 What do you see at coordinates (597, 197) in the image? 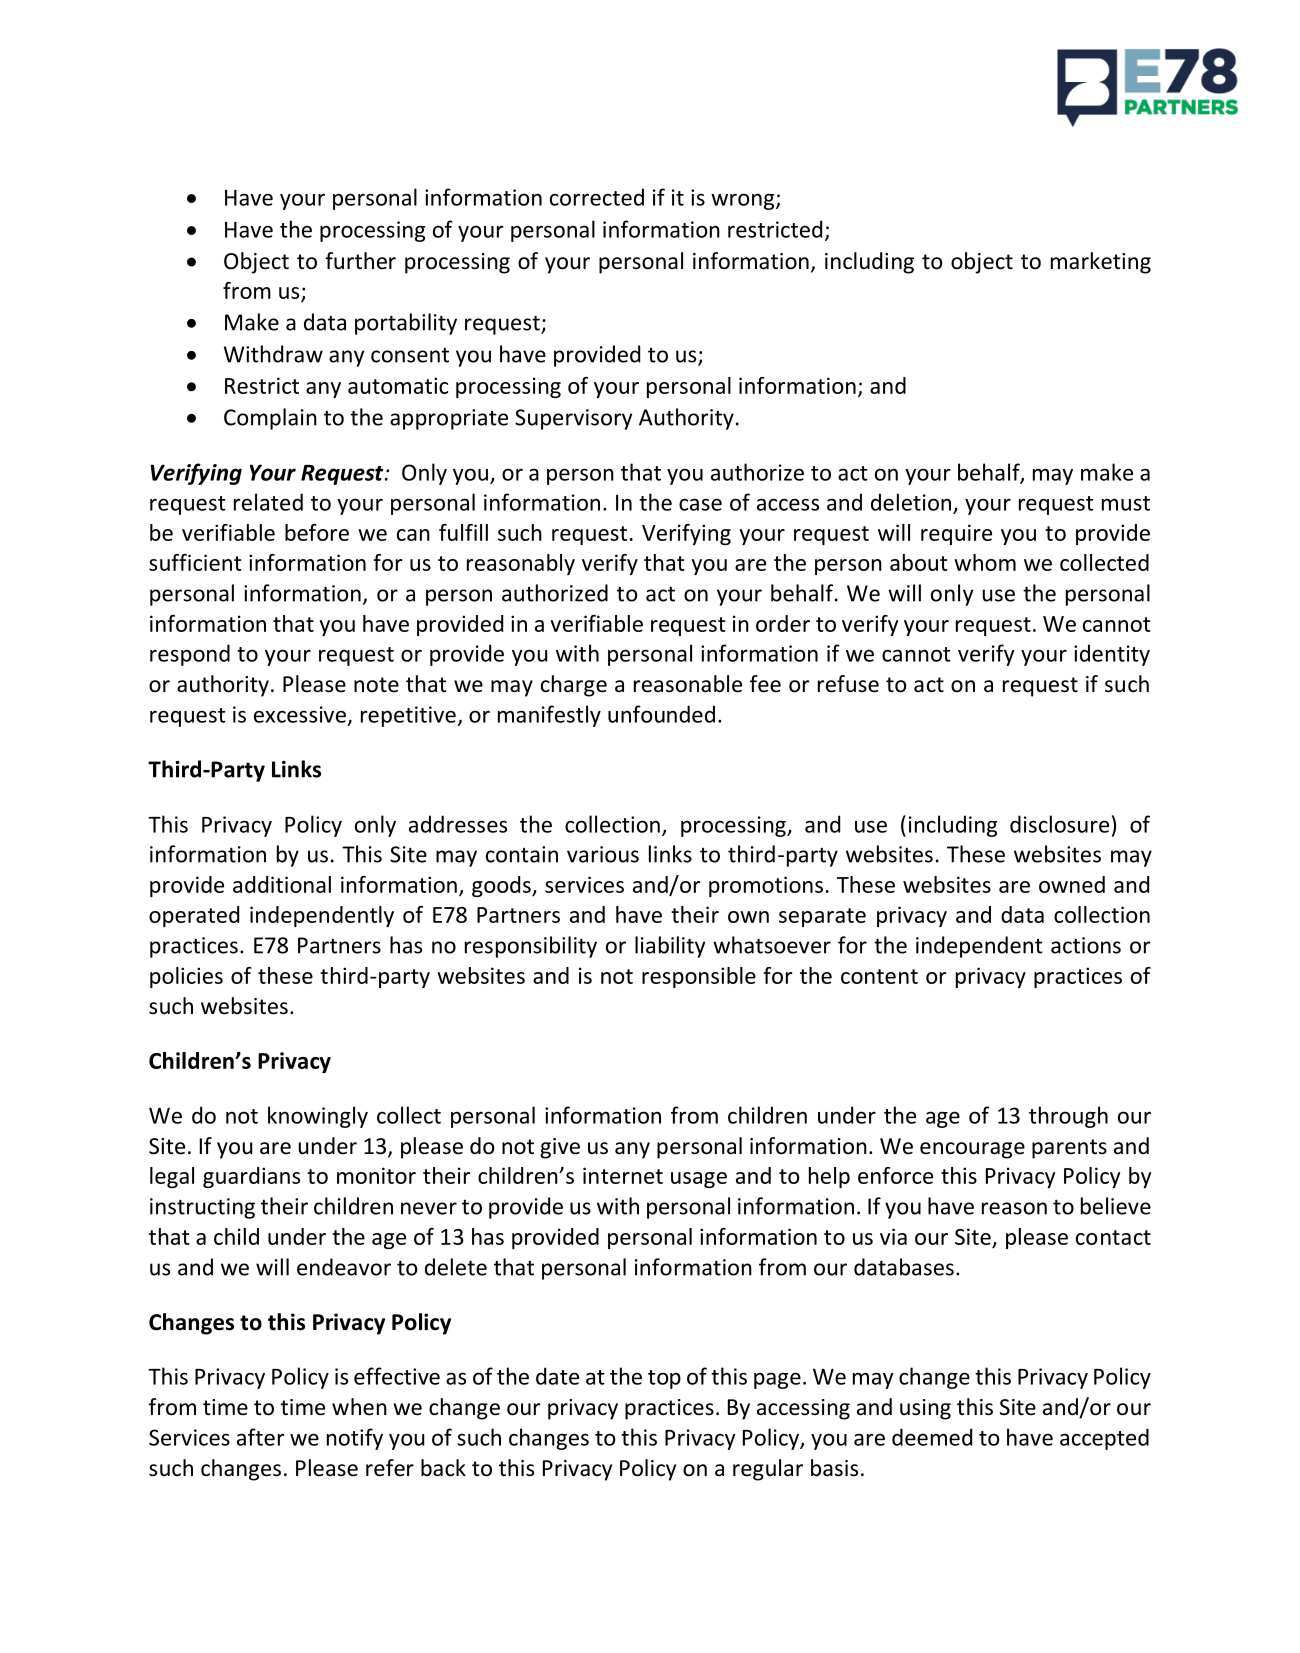
I see `corrected` at bounding box center [597, 197].
